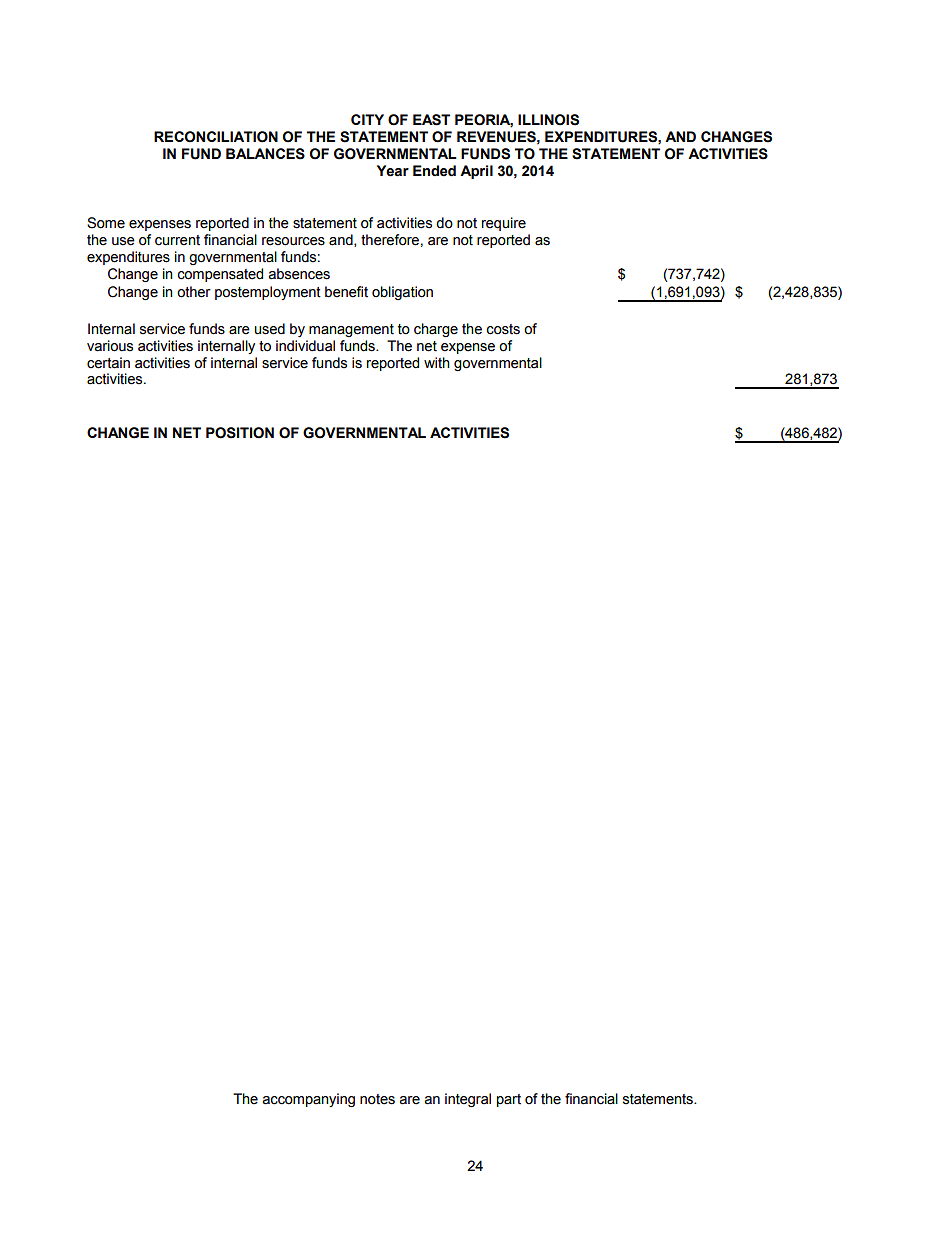  I want to click on CITY, so click(367, 119).
